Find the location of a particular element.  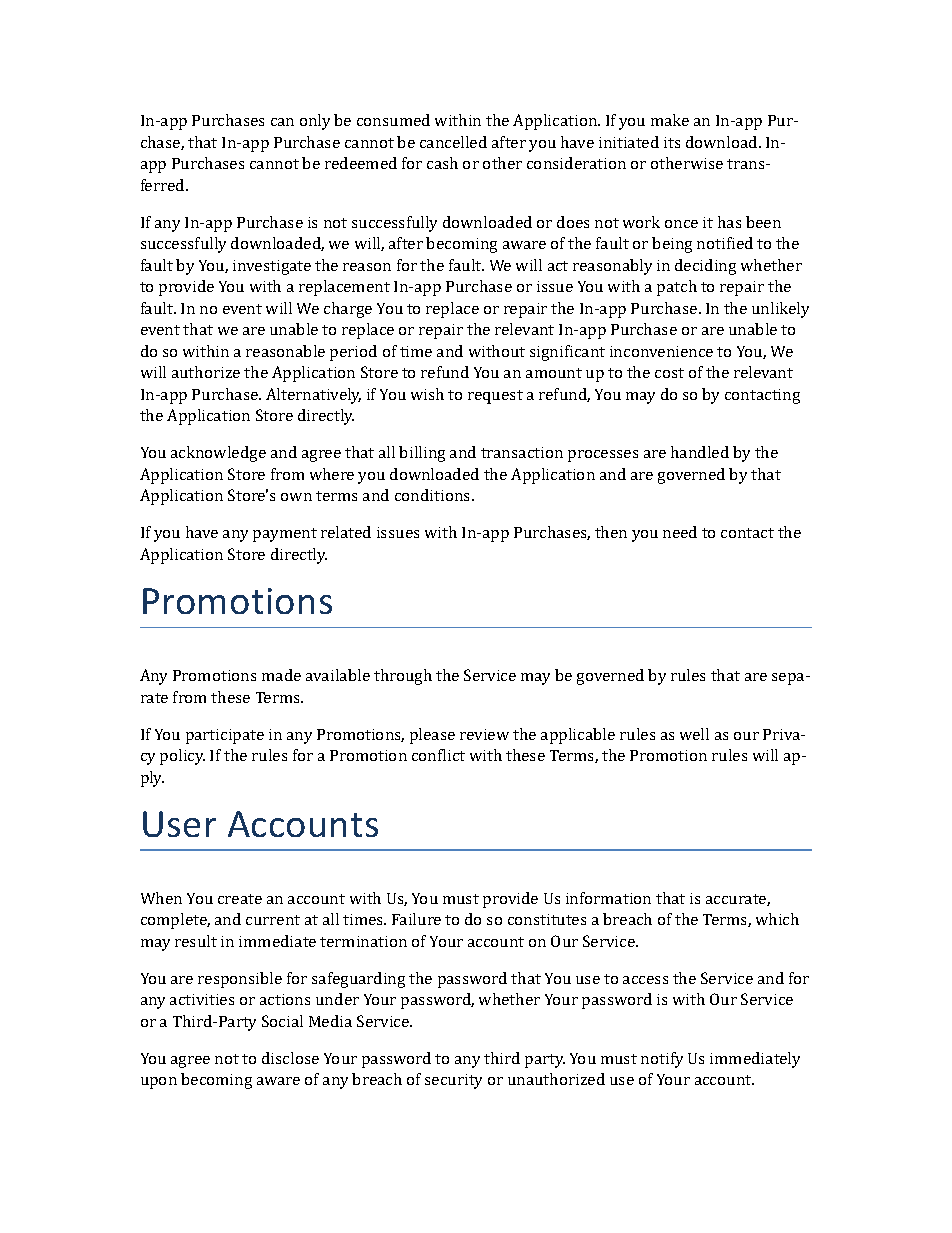

review is located at coordinates (484, 734).
